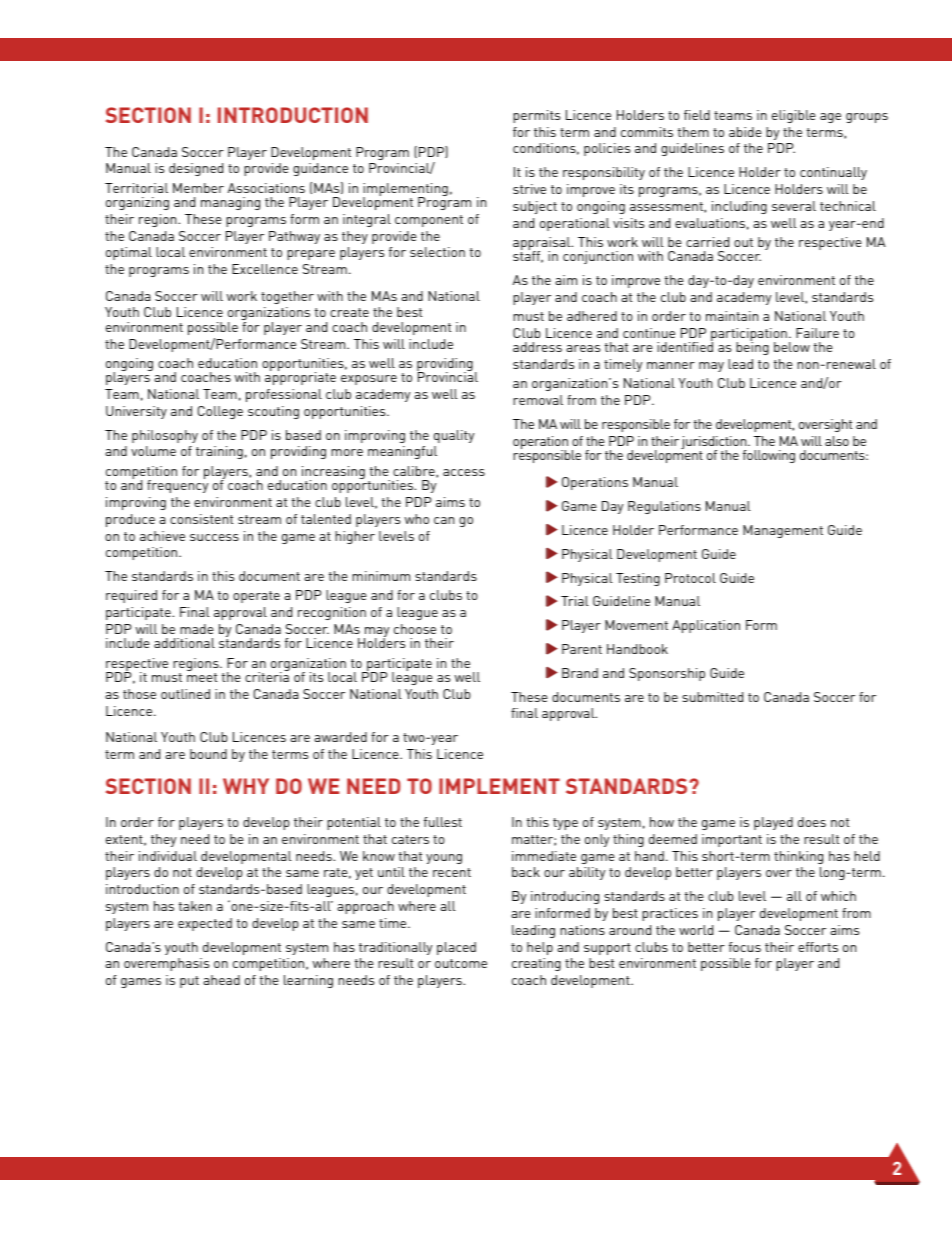  I want to click on below, so click(792, 347).
